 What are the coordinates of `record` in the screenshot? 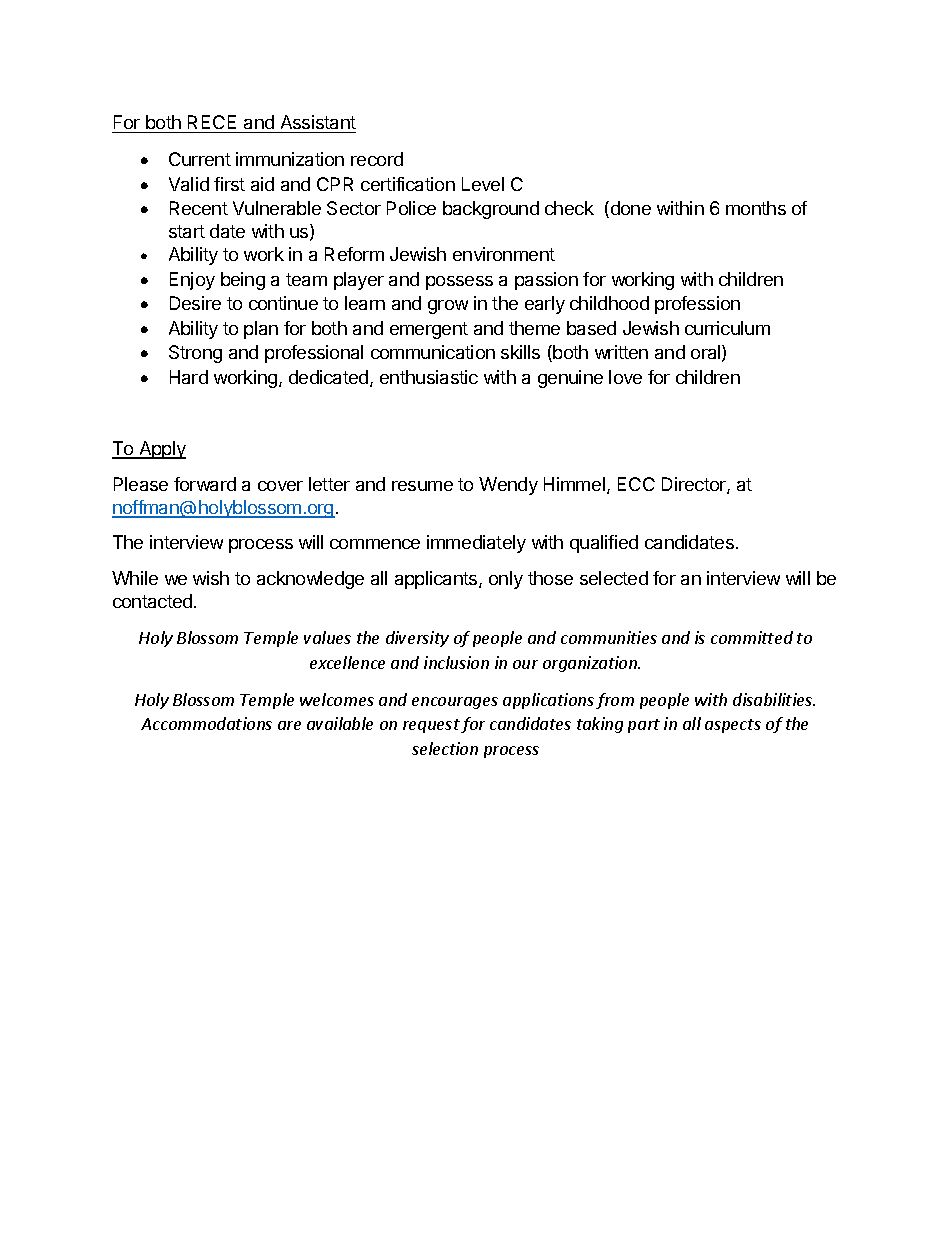 It's located at (377, 159).
